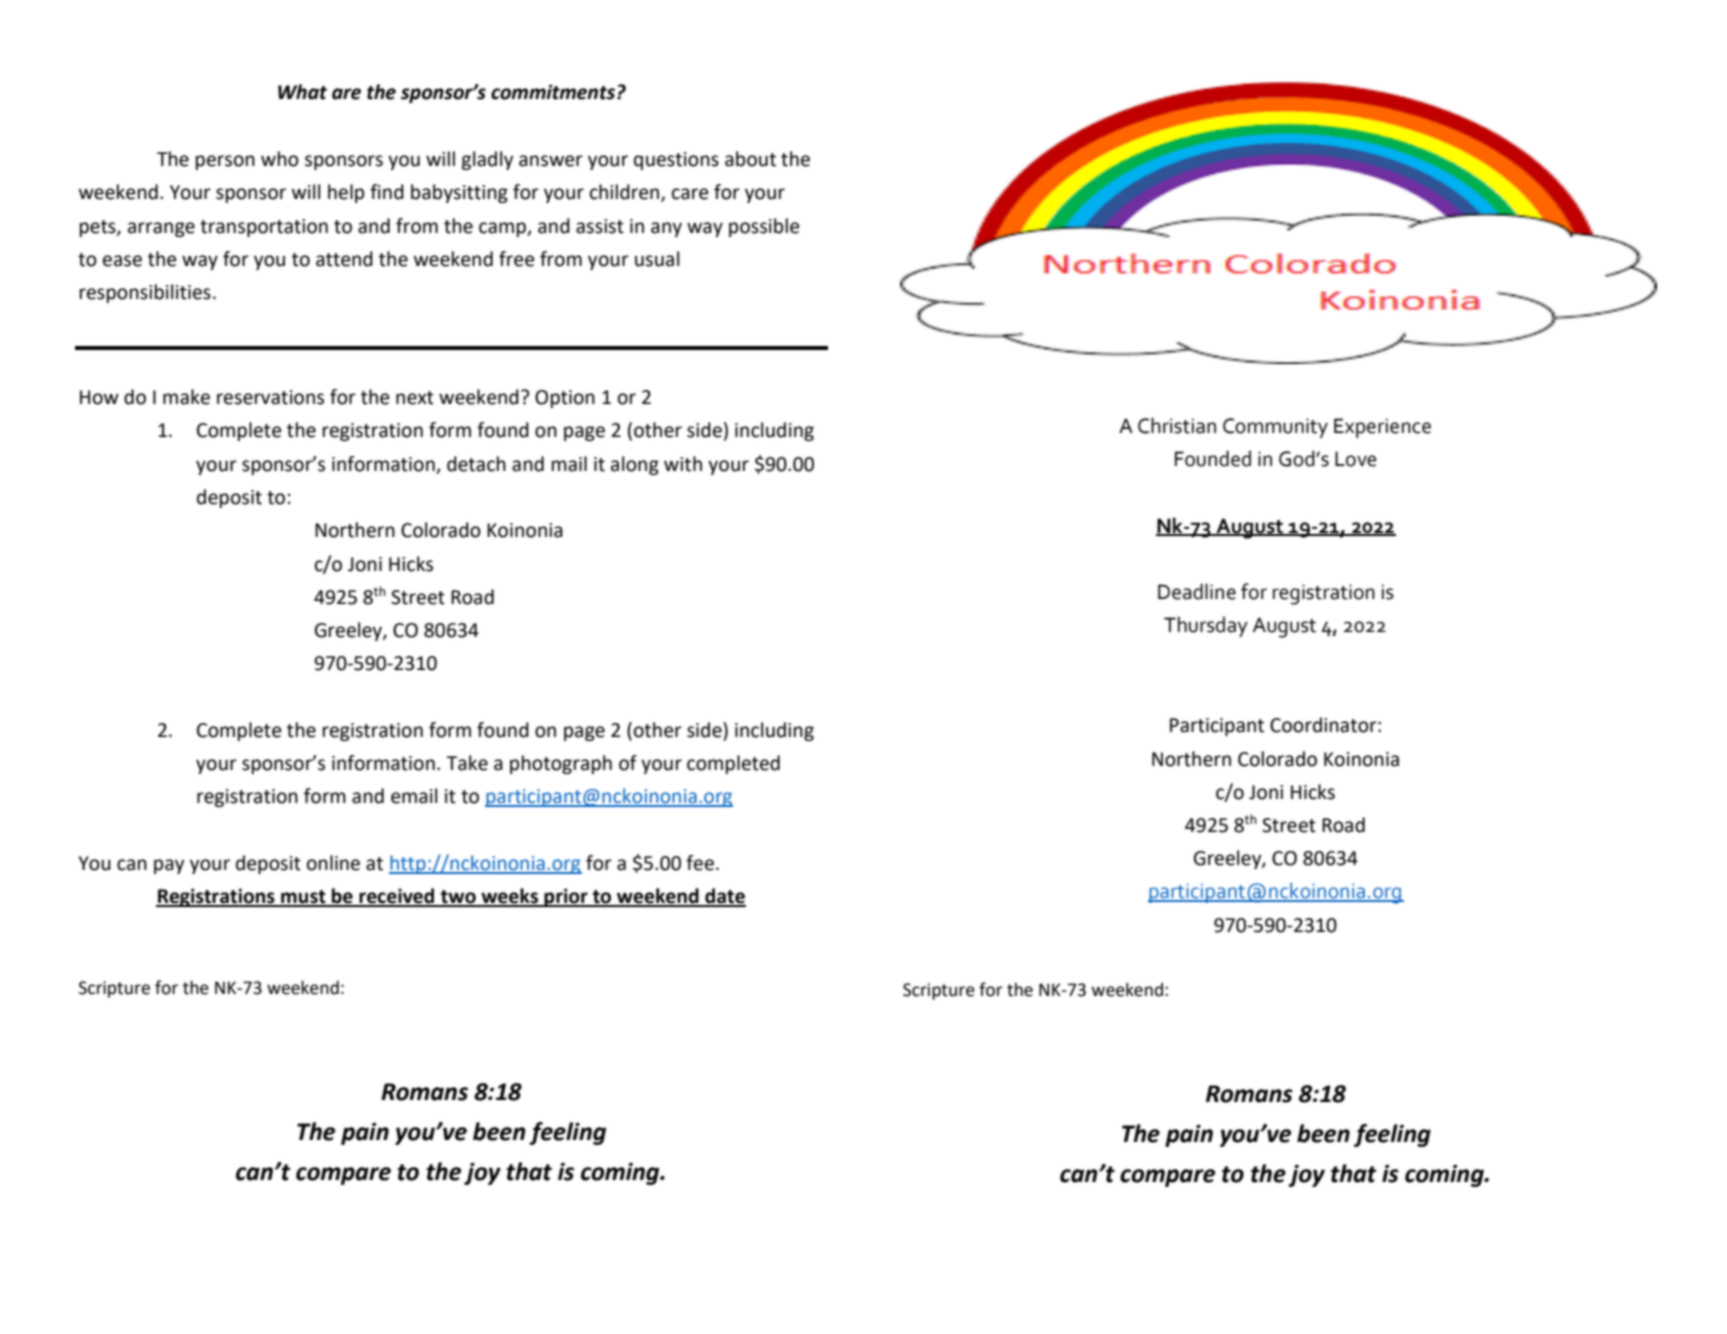 The height and width of the page is (1334, 1727). What do you see at coordinates (635, 465) in the page?
I see `along` at bounding box center [635, 465].
